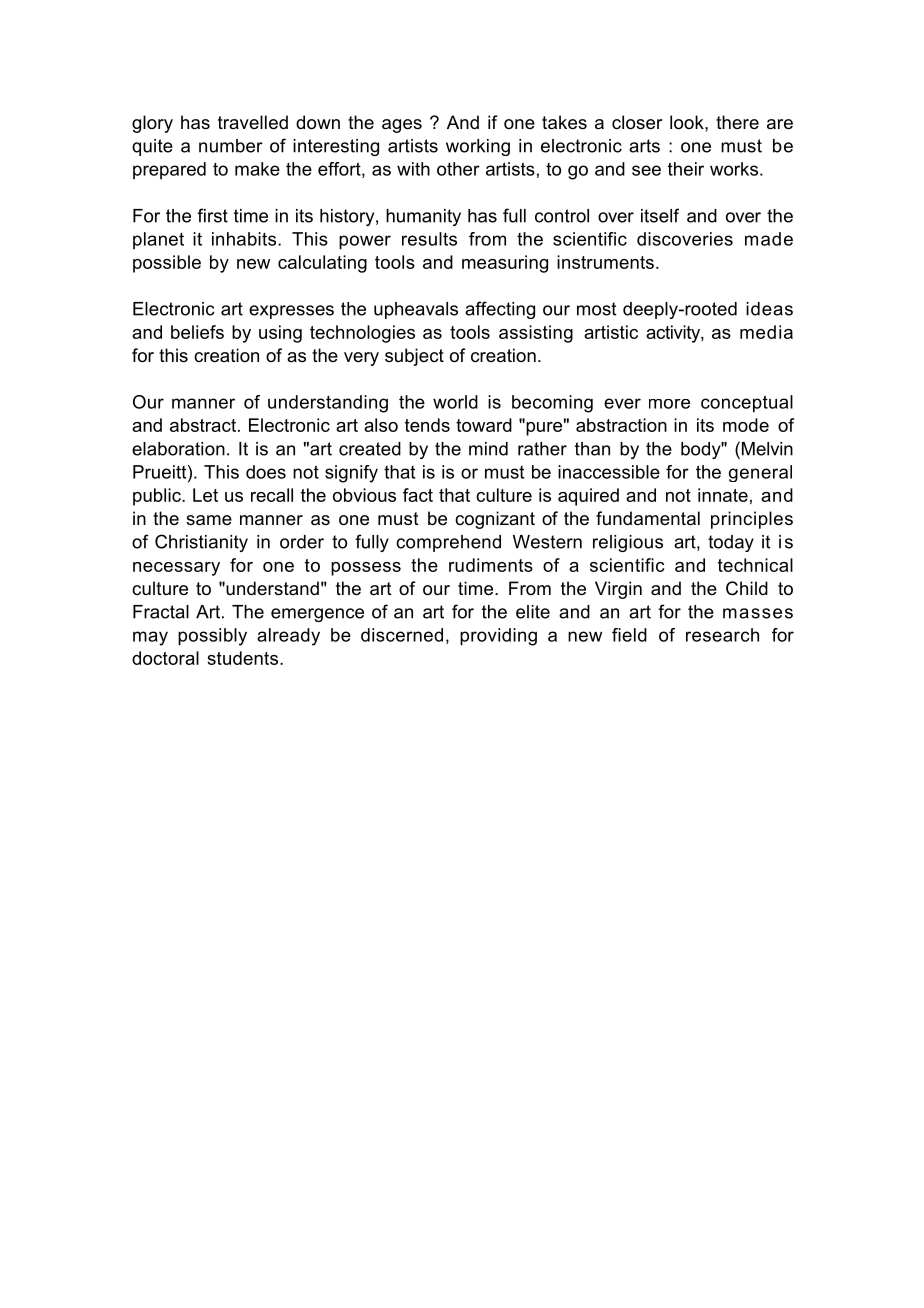  What do you see at coordinates (197, 332) in the screenshot?
I see `beliefs` at bounding box center [197, 332].
